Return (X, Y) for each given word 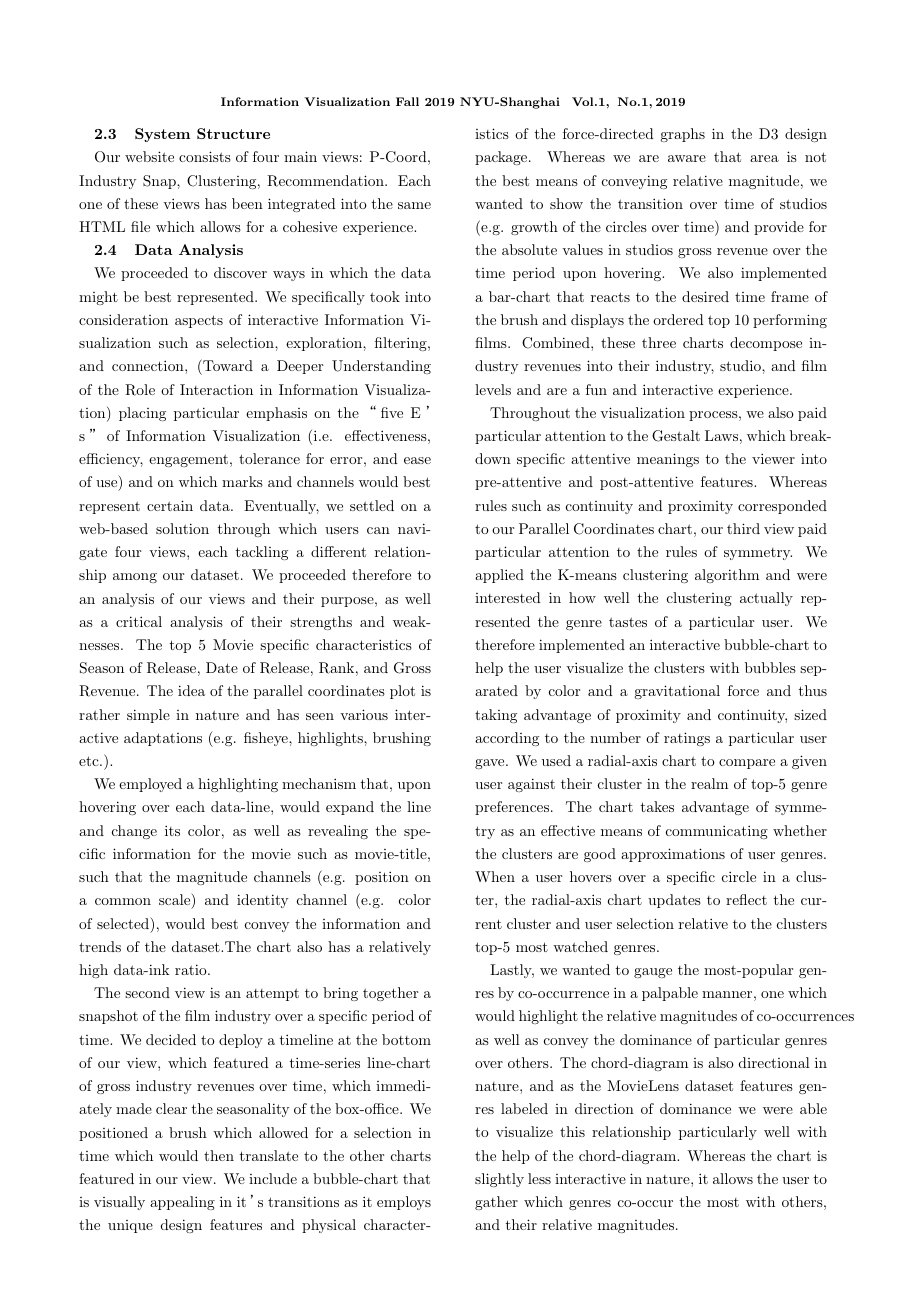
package (502, 158)
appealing (182, 1203)
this (572, 1131)
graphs (682, 135)
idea (191, 690)
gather (496, 1203)
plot (402, 692)
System (162, 135)
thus (813, 690)
